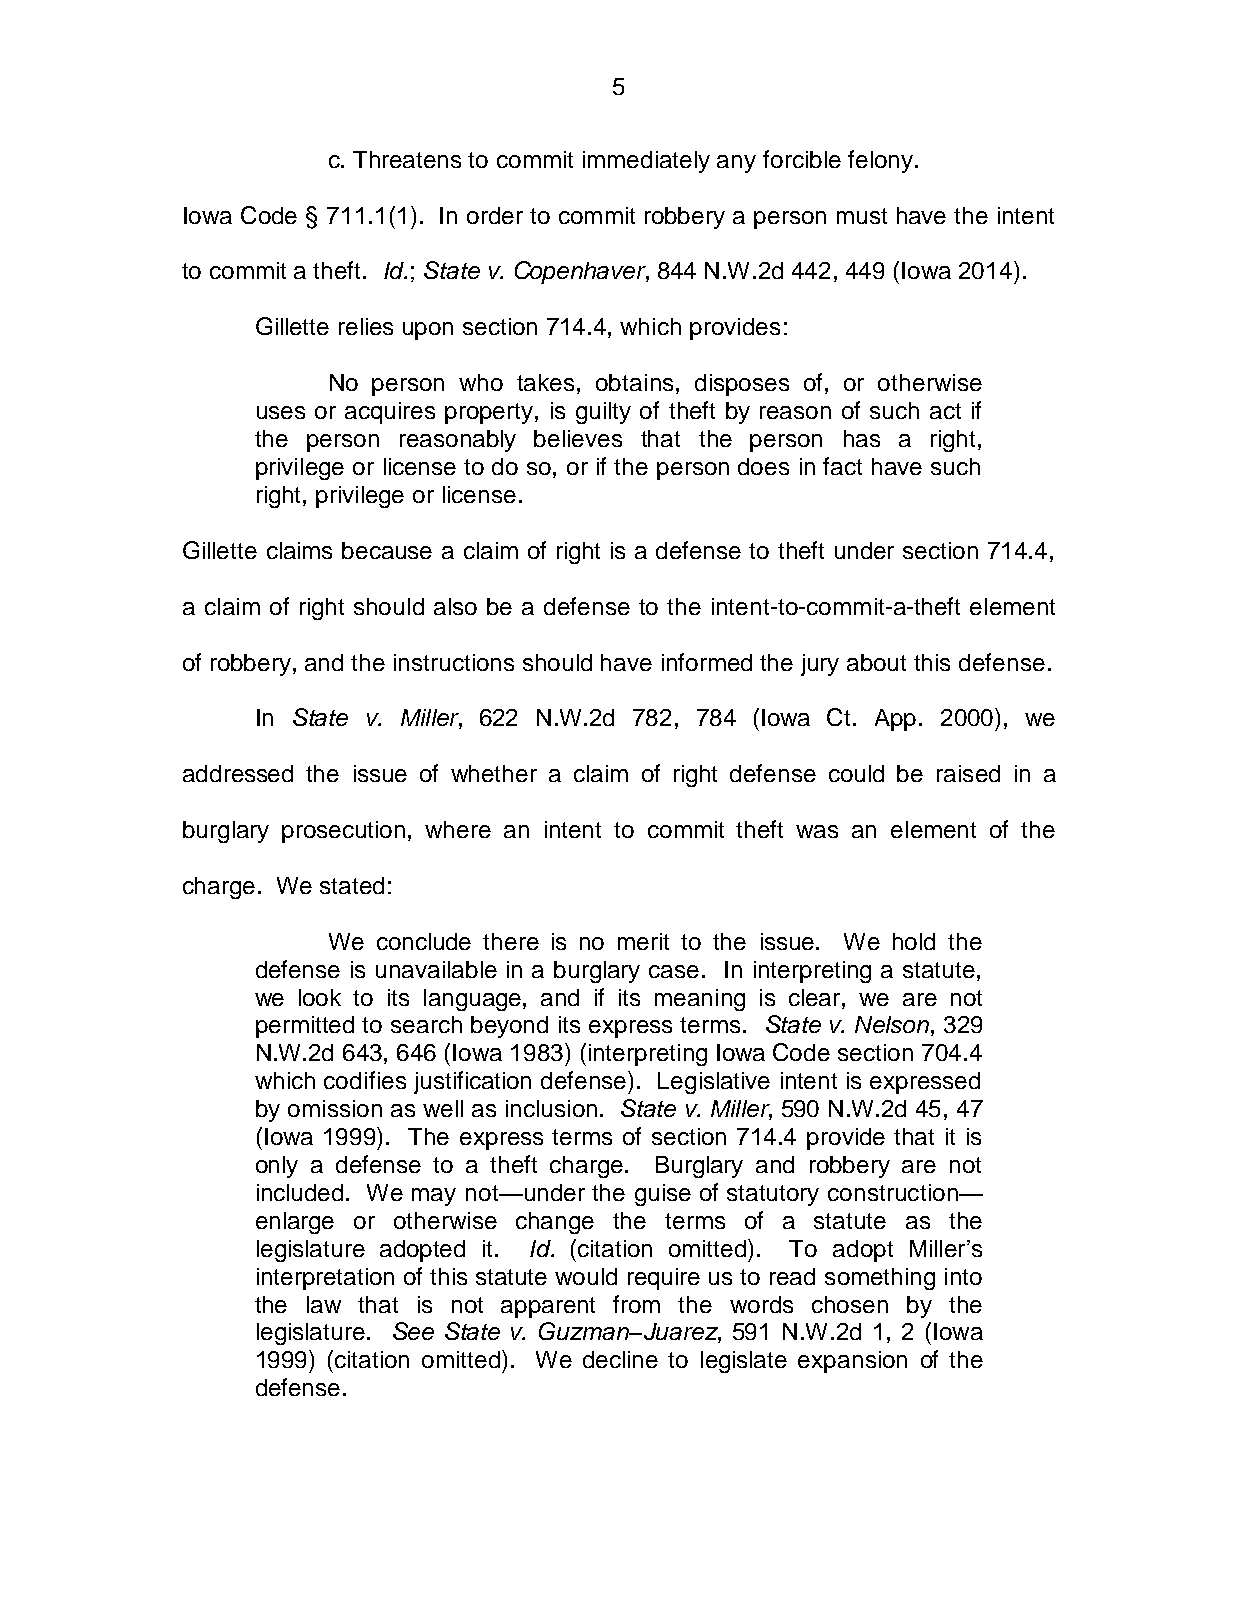 The height and width of the screenshot is (1602, 1238). Describe the element at coordinates (324, 1304) in the screenshot. I see `law` at that location.
